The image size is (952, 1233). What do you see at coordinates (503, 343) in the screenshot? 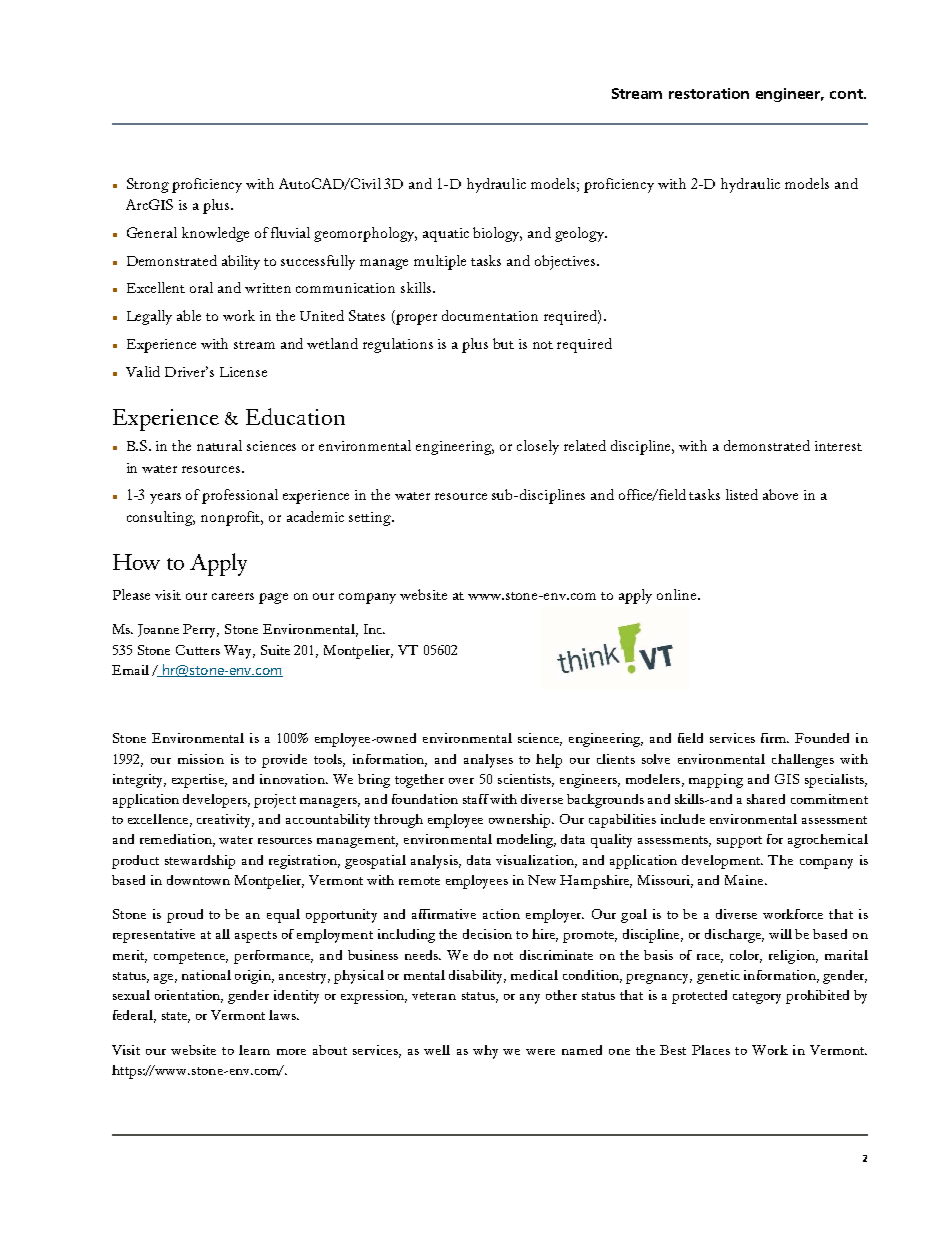
I see `but` at bounding box center [503, 343].
